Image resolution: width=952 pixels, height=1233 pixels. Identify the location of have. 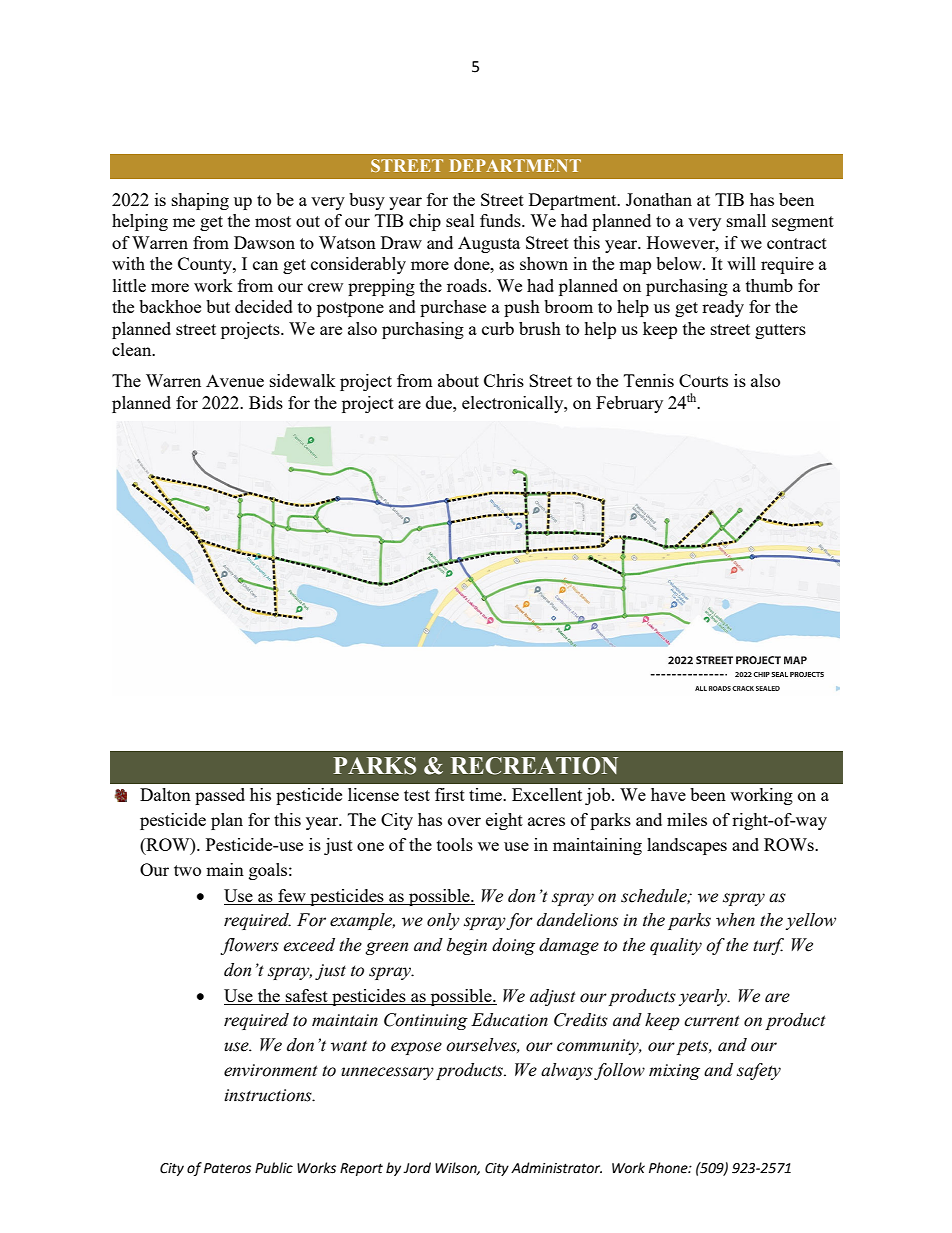
(668, 794).
